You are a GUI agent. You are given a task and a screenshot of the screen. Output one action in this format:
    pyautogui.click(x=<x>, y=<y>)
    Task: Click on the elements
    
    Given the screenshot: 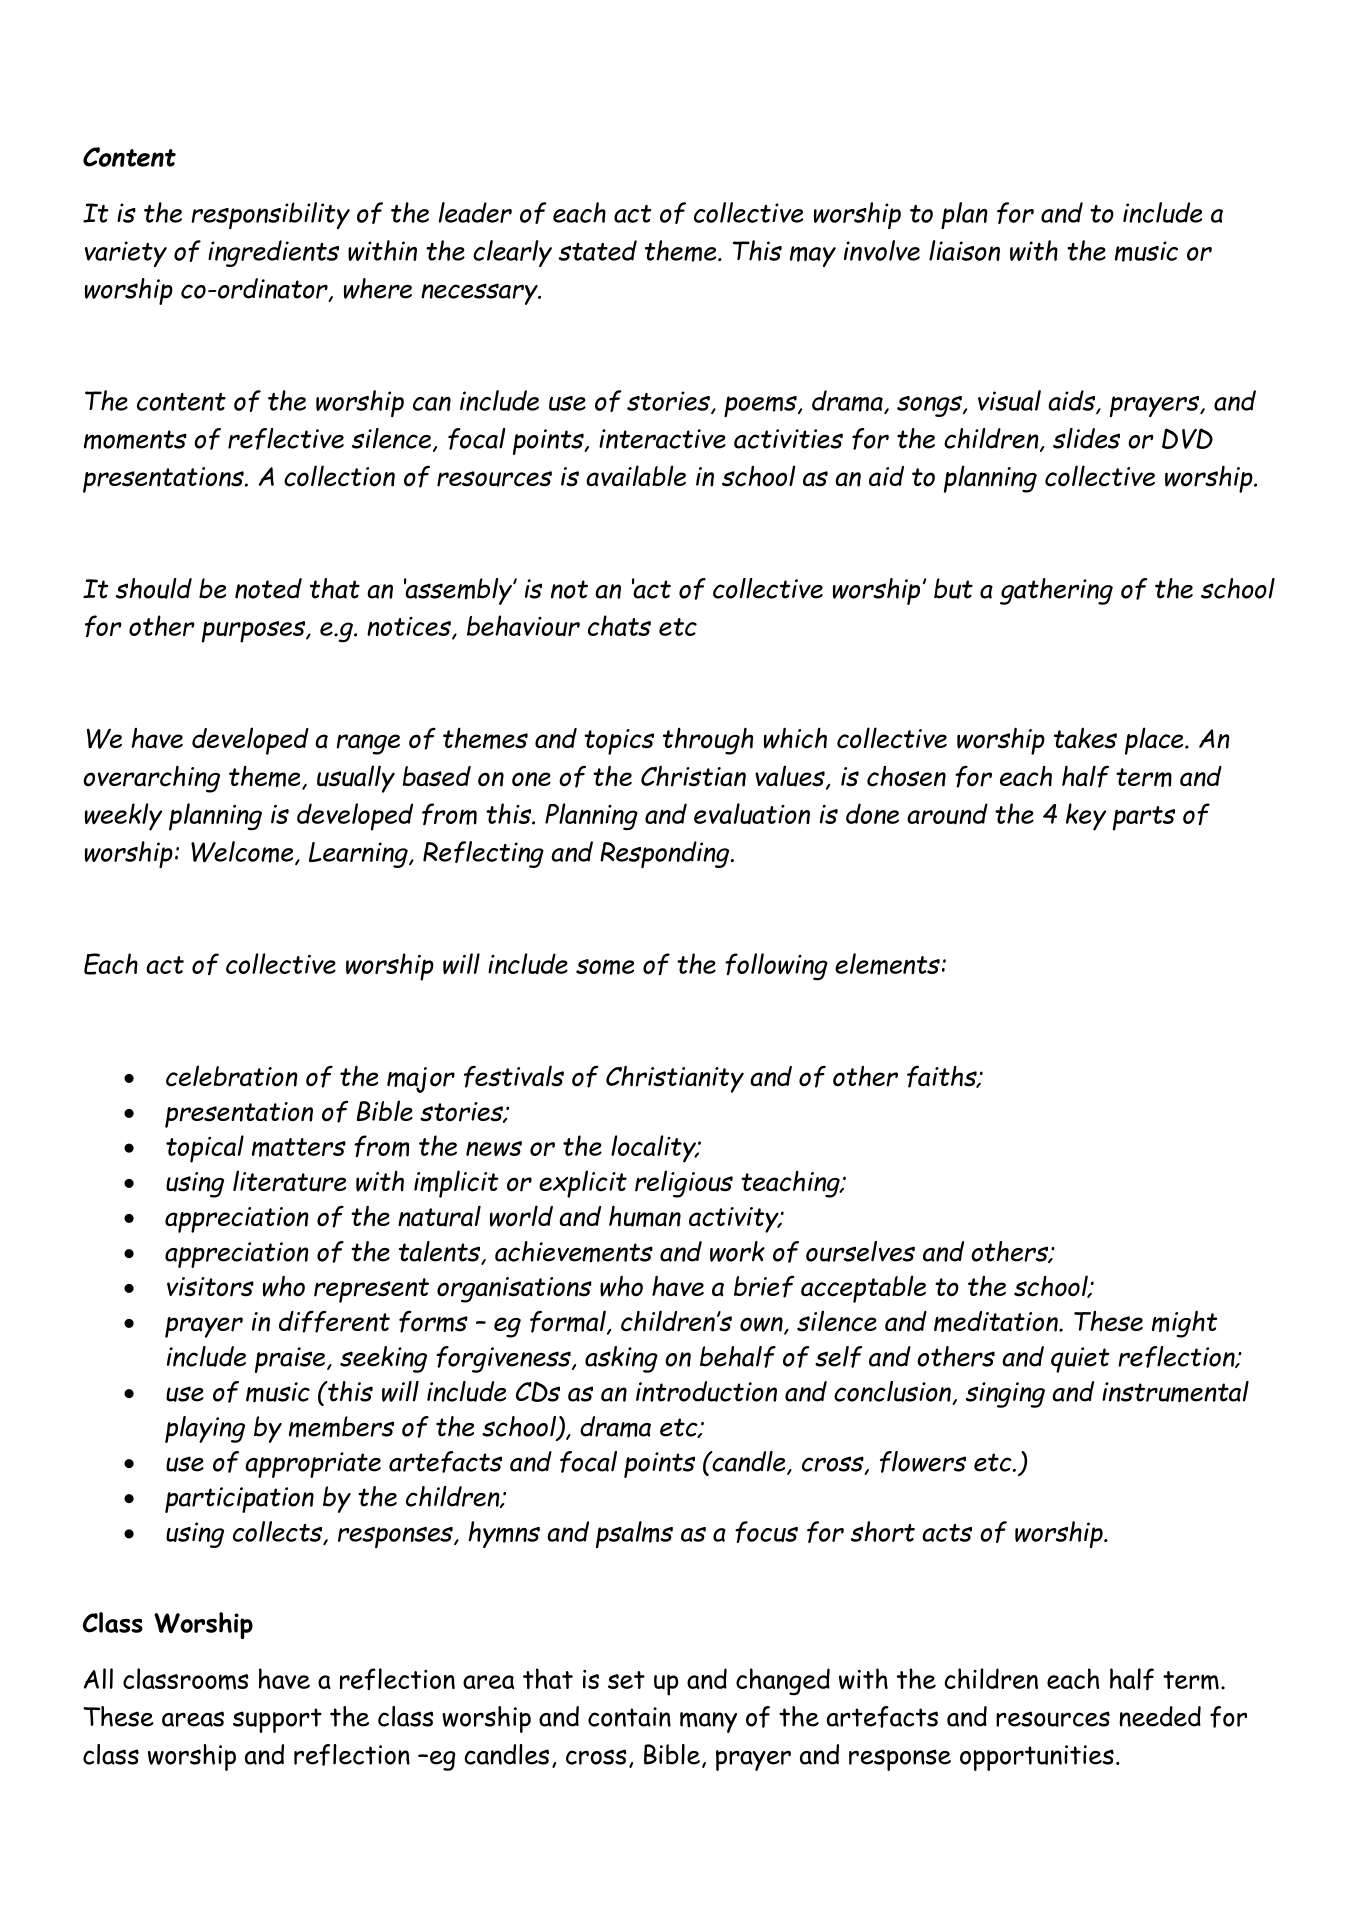 What is the action you would take?
    pyautogui.click(x=887, y=964)
